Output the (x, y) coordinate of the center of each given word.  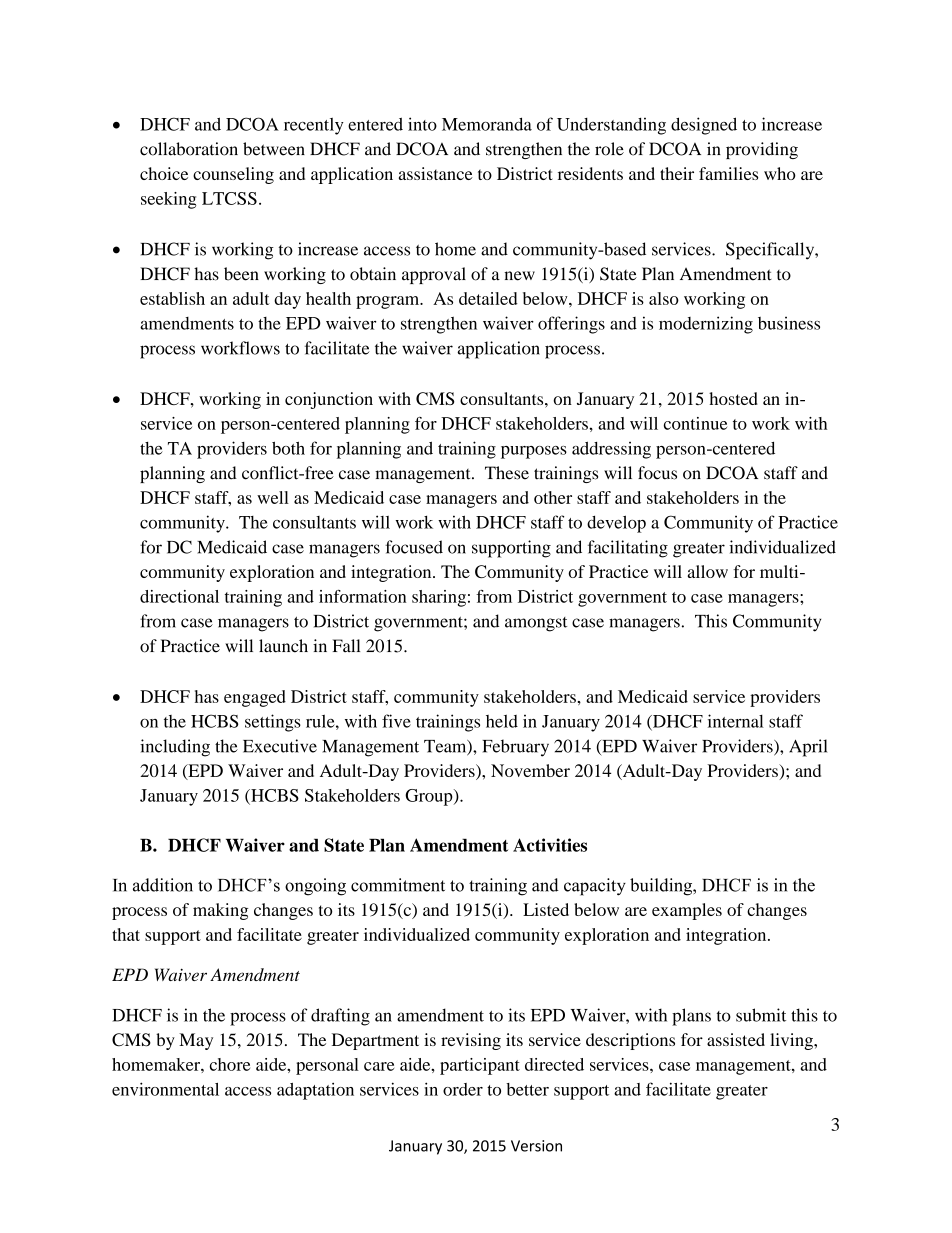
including (175, 748)
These (507, 473)
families (728, 173)
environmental (165, 1089)
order (463, 1089)
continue (695, 423)
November (530, 770)
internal (736, 721)
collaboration (189, 149)
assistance (436, 173)
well (273, 497)
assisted (736, 1039)
